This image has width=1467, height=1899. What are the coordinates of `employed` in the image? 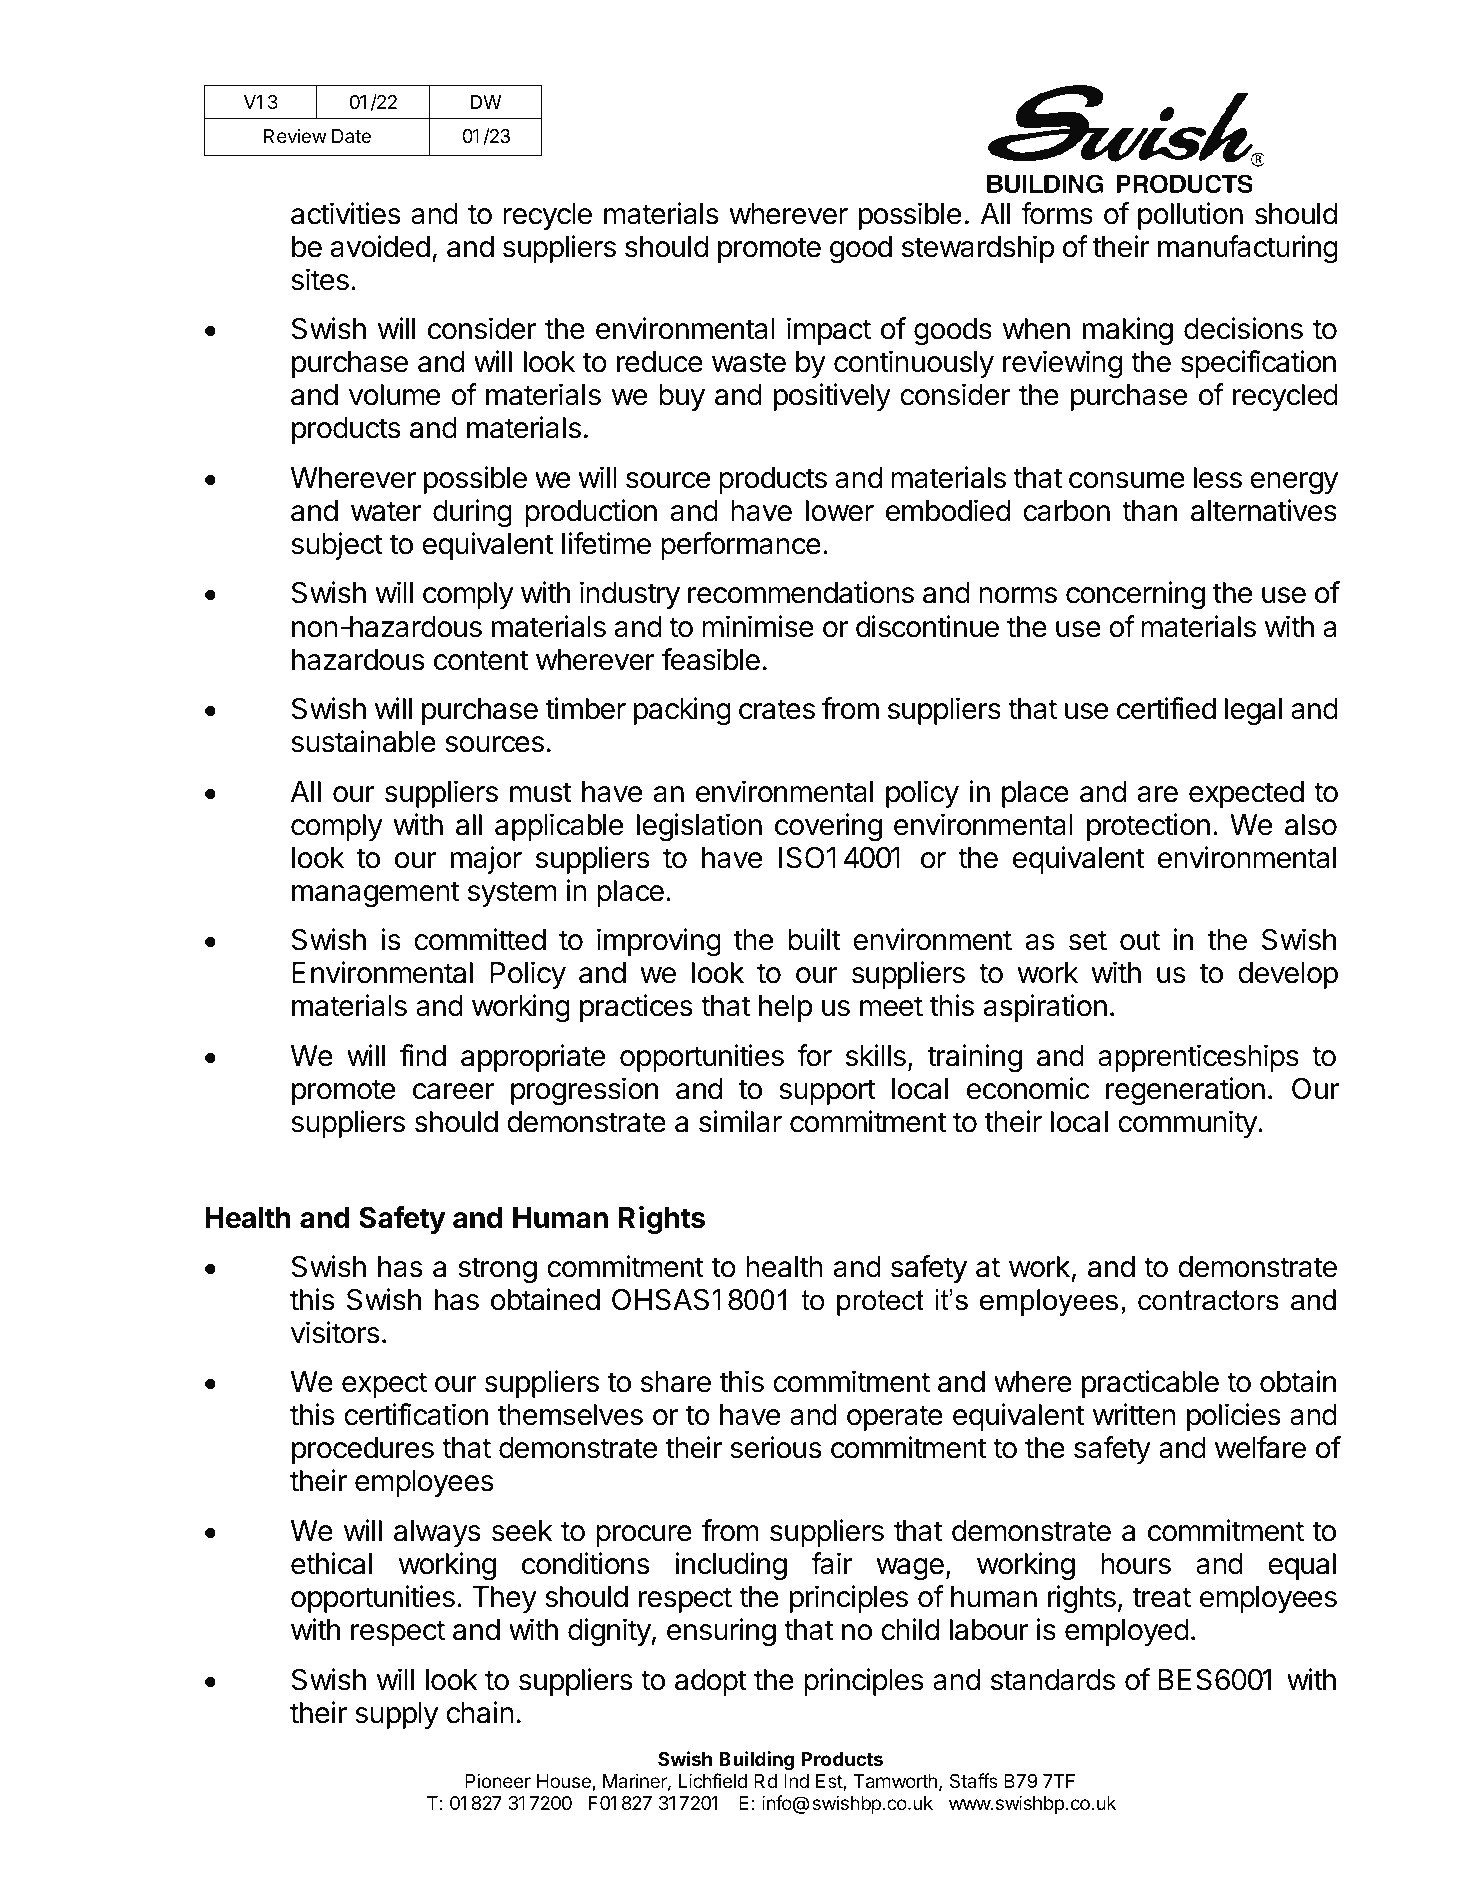 It's located at (1127, 1632).
